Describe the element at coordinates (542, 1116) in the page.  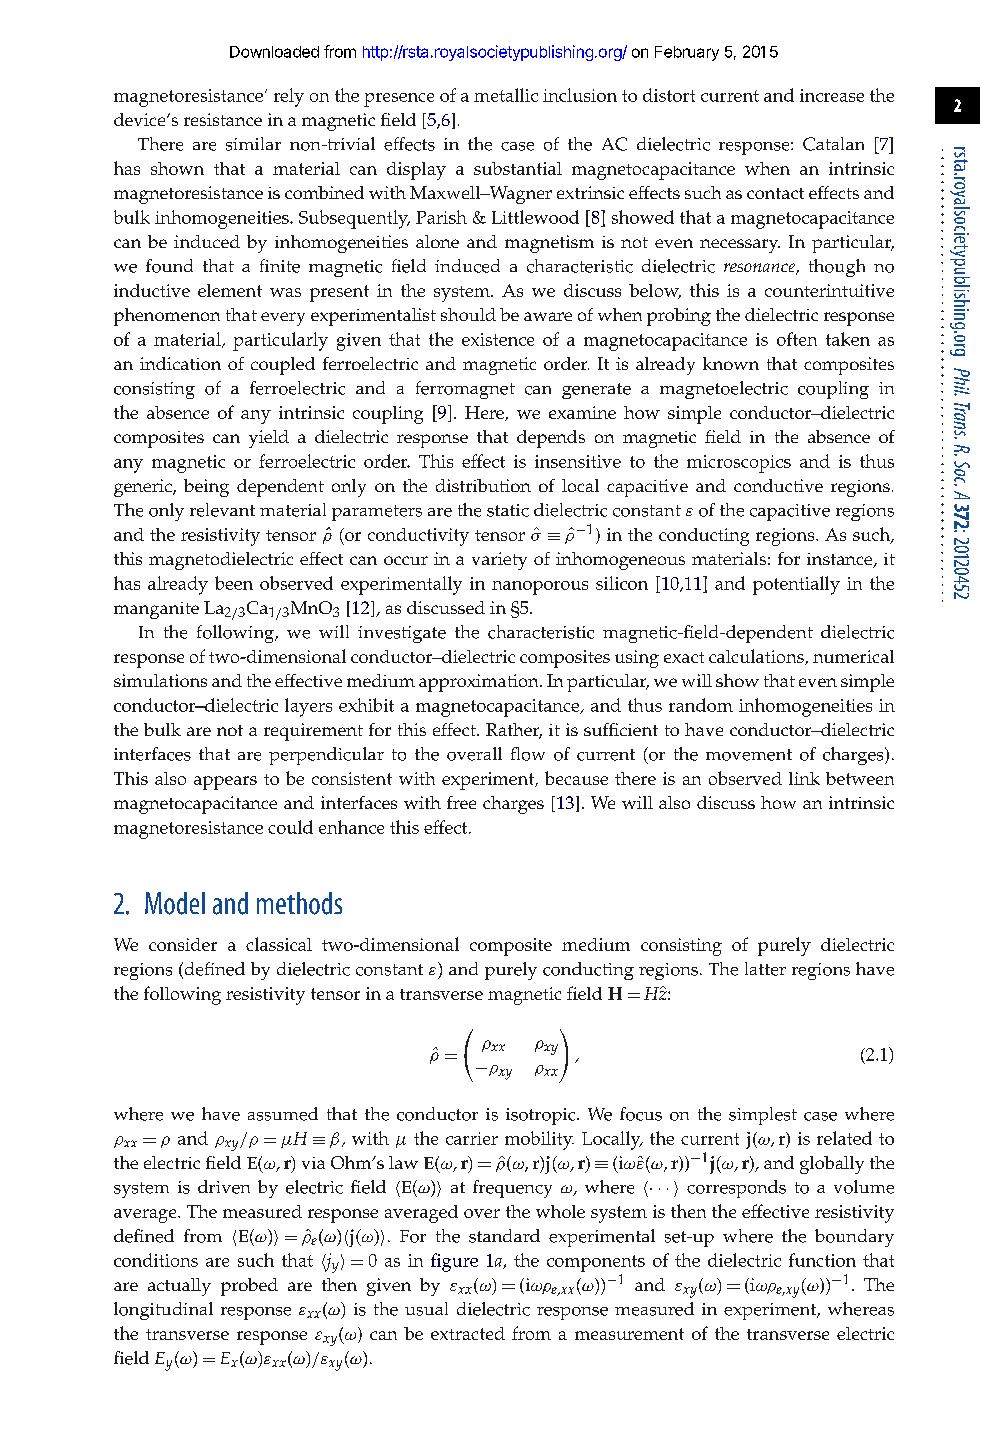
I see `isotropic` at that location.
